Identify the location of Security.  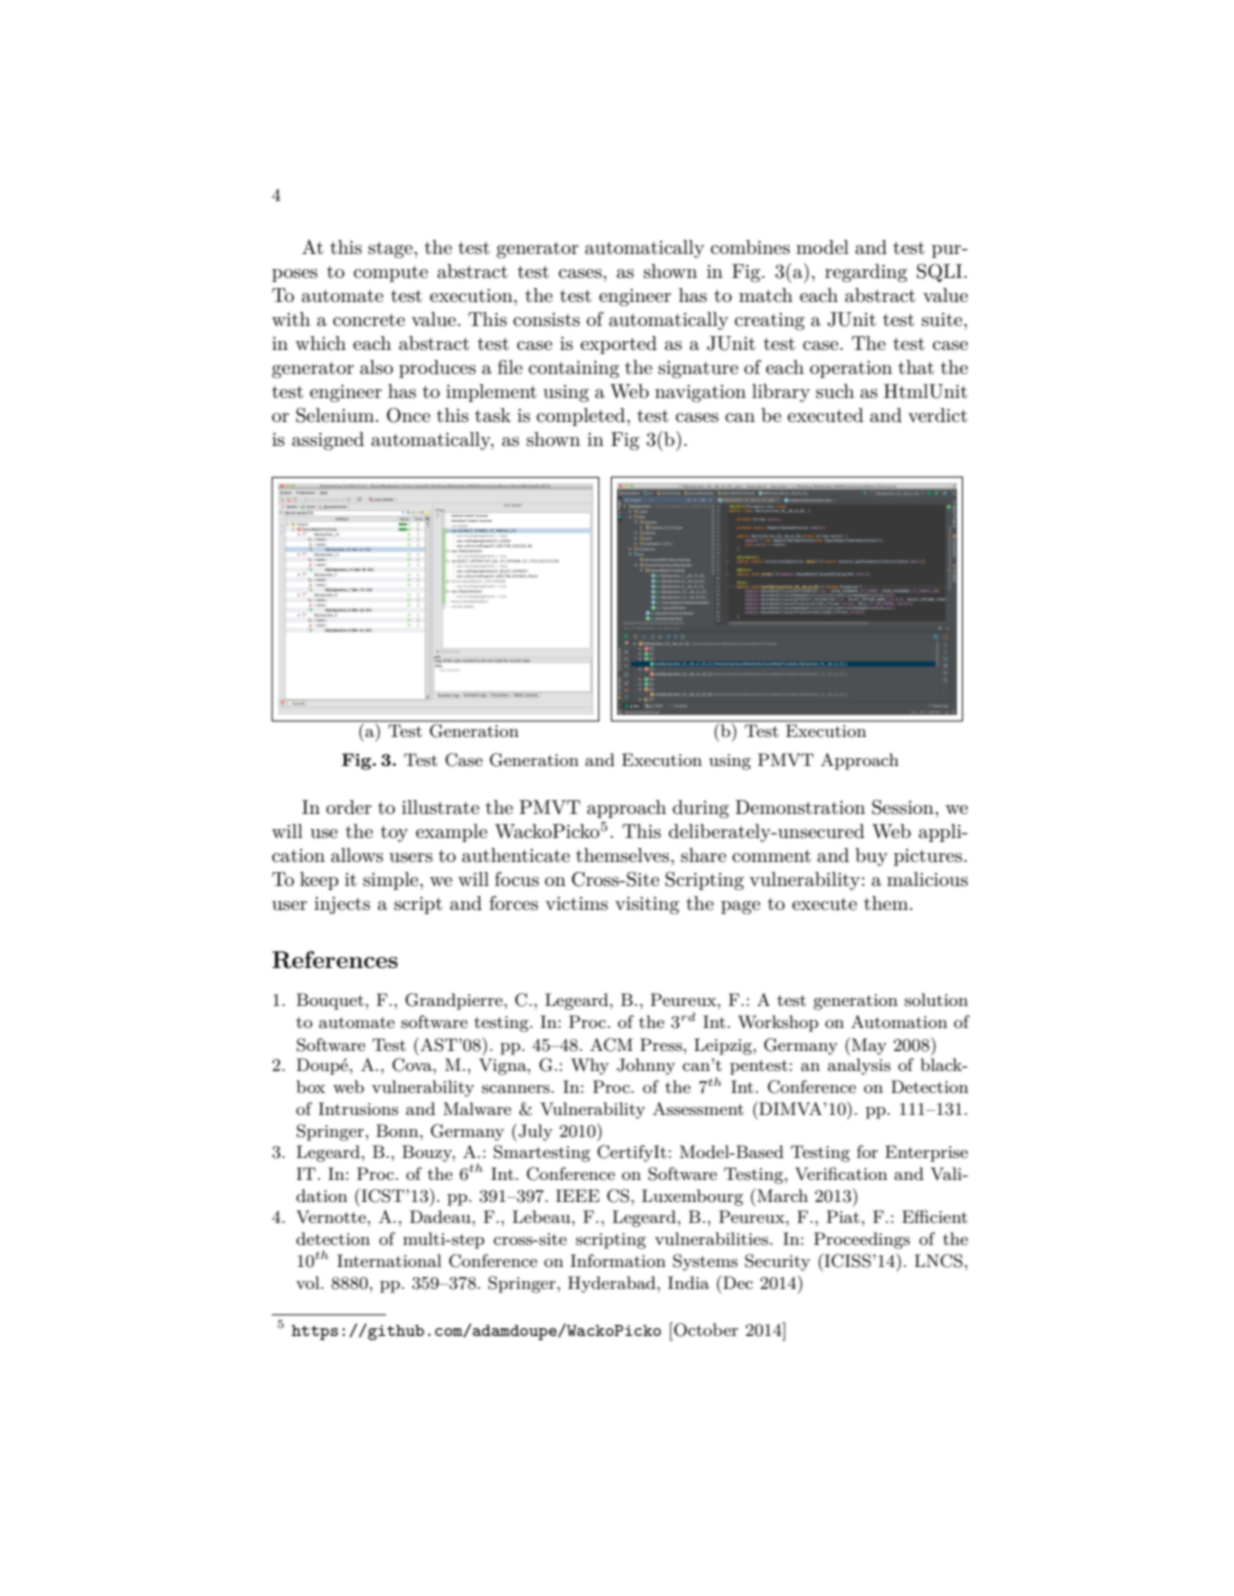
(777, 1262).
